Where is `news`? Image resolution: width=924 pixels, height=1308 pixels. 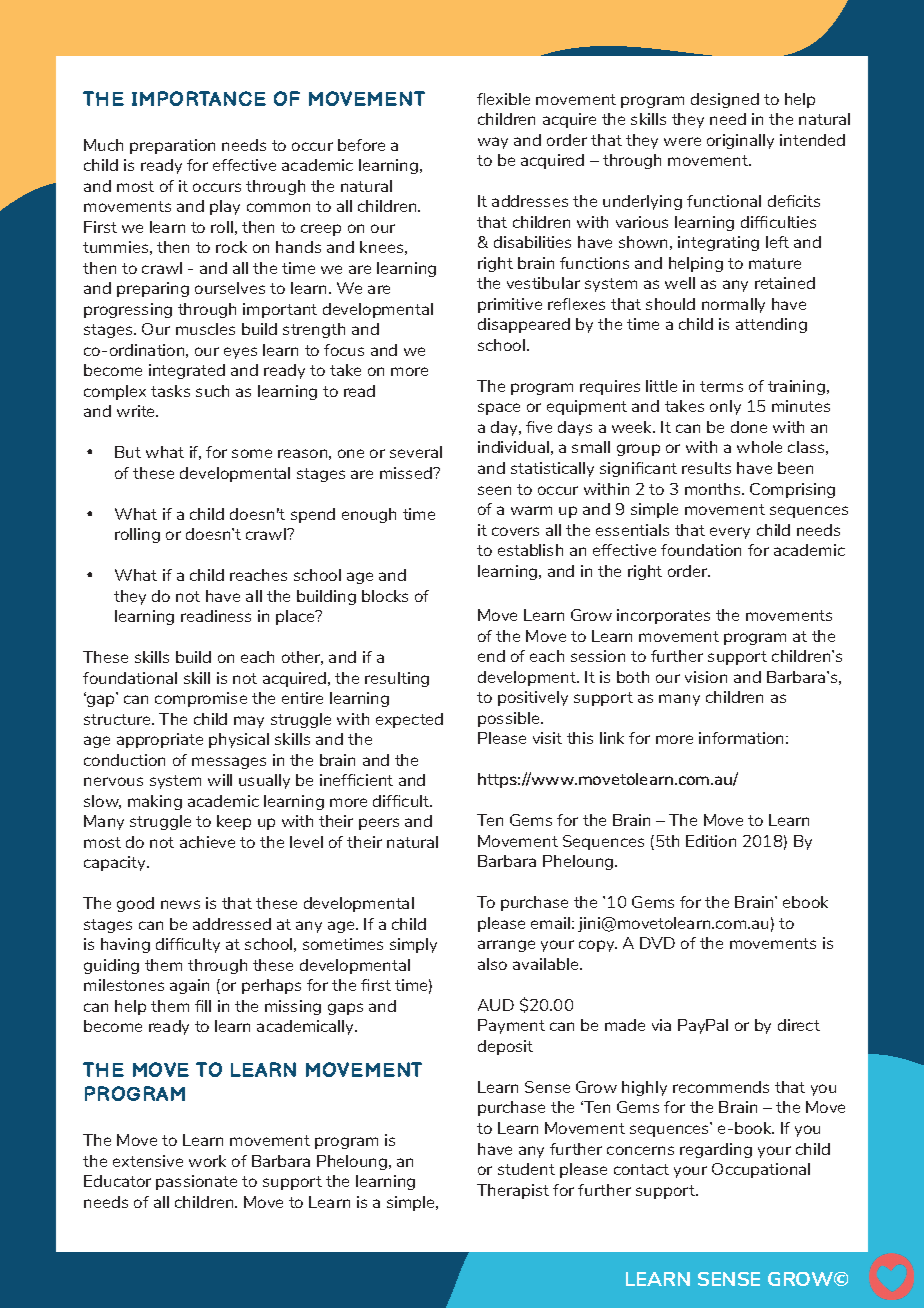 news is located at coordinates (180, 904).
